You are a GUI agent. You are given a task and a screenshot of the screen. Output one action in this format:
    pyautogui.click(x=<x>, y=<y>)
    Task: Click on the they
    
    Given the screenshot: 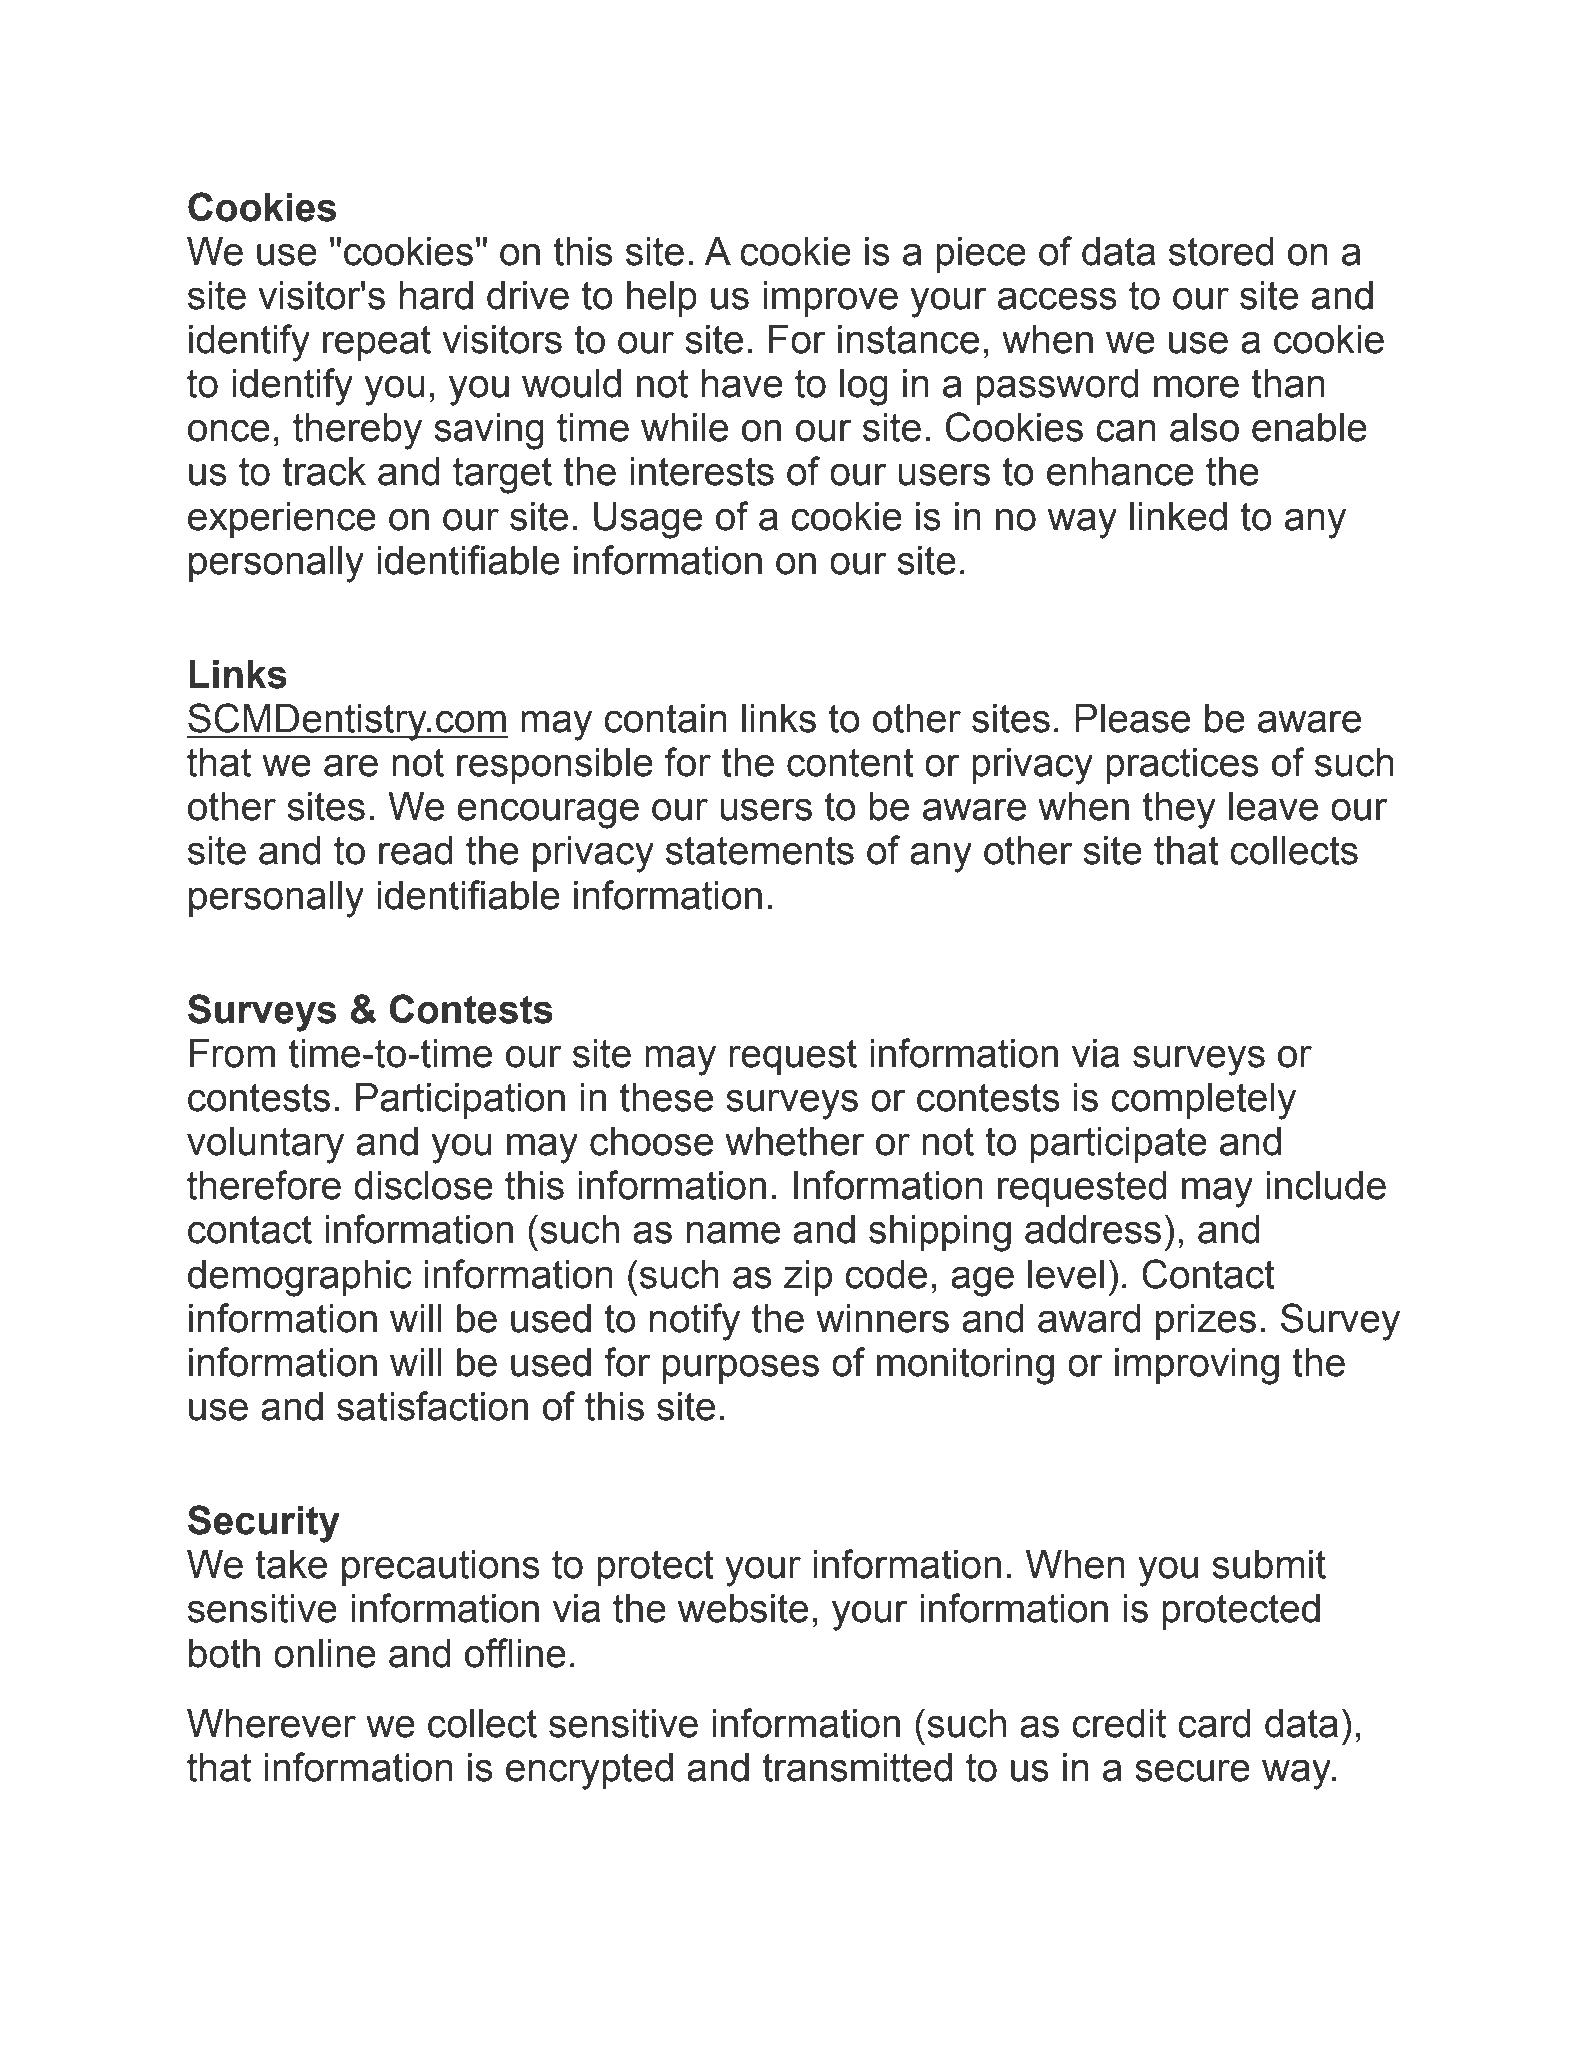 What is the action you would take?
    pyautogui.click(x=1179, y=810)
